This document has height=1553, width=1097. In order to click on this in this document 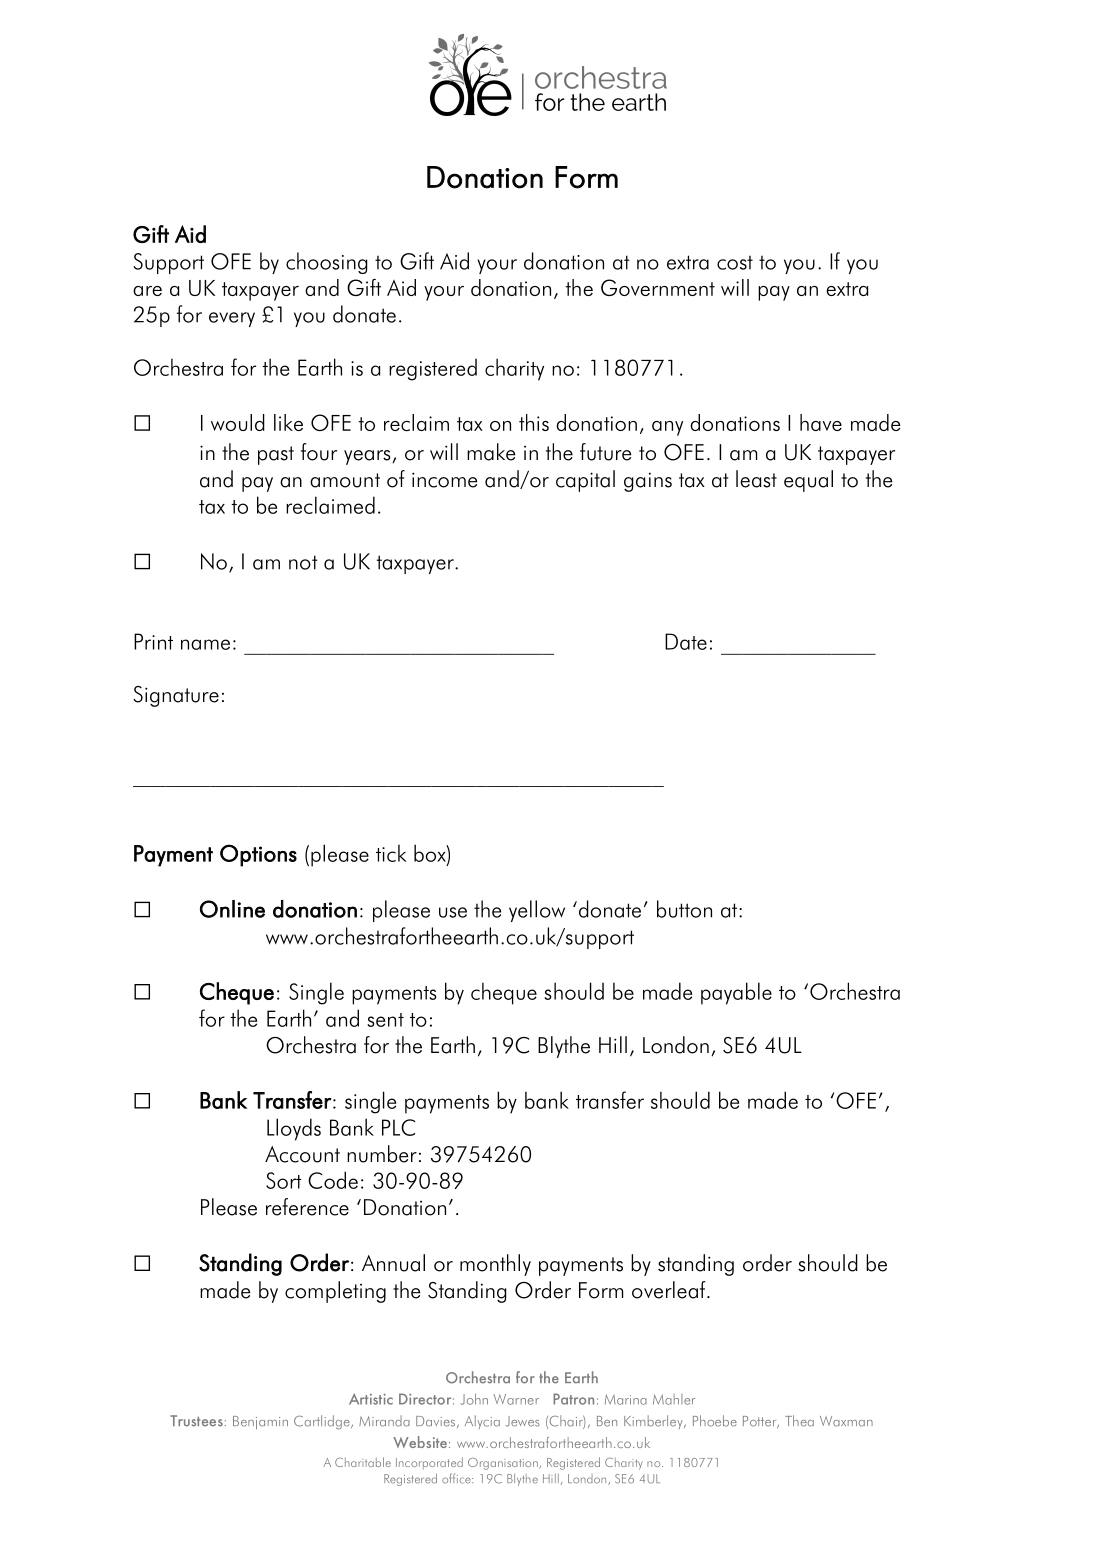, I will do `click(534, 422)`.
